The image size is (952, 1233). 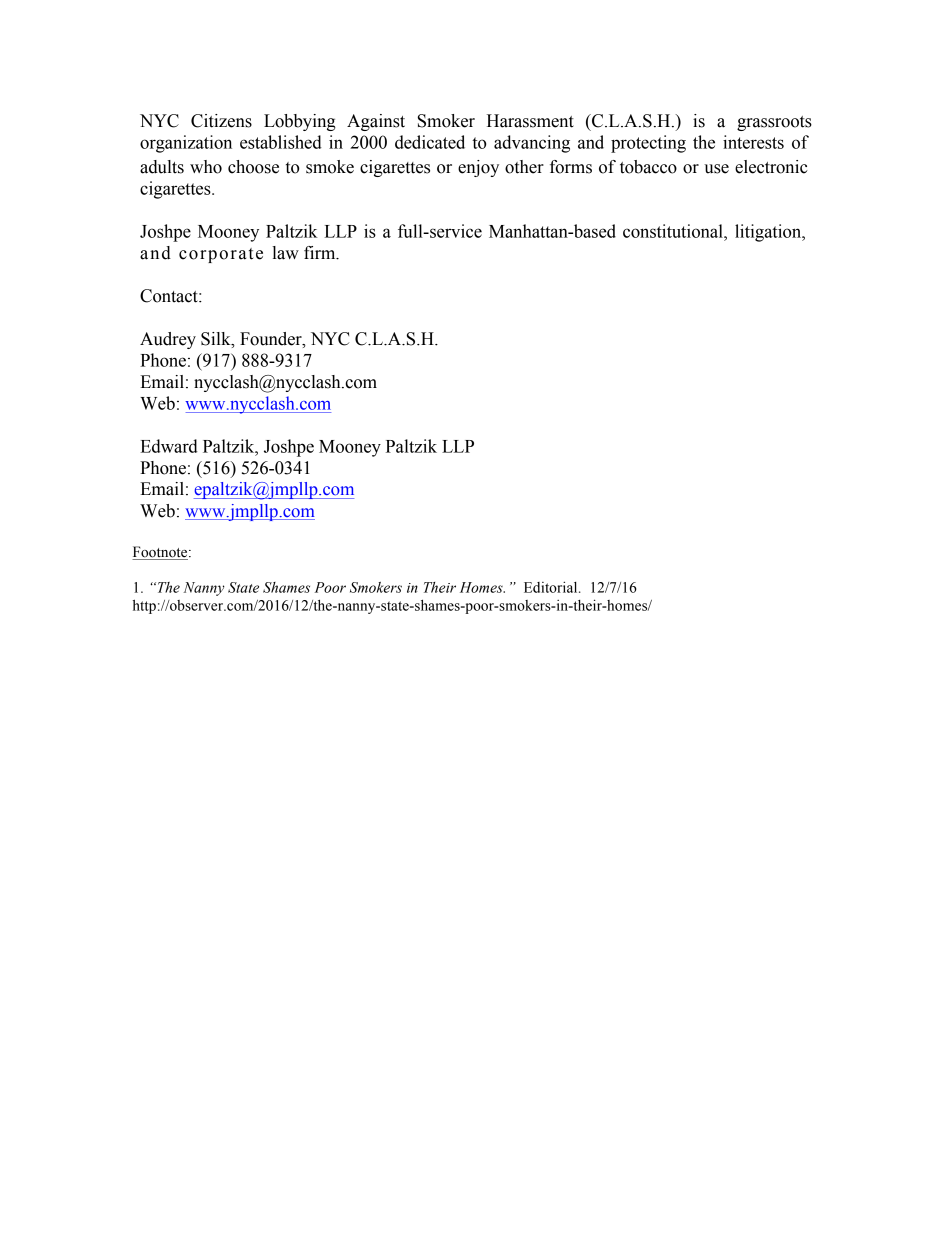 I want to click on constitutional, so click(x=674, y=231).
